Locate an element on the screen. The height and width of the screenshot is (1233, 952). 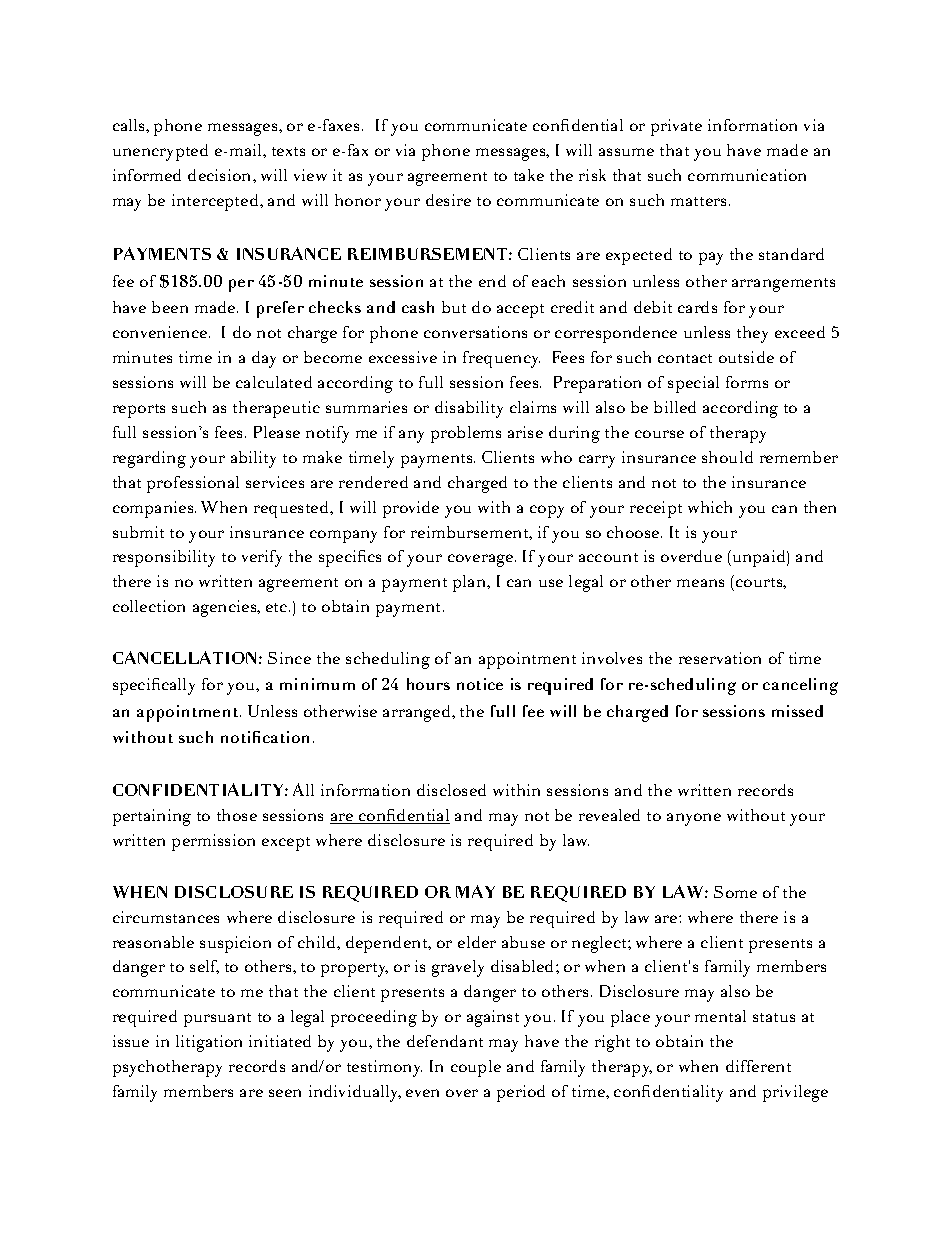
take is located at coordinates (529, 175).
